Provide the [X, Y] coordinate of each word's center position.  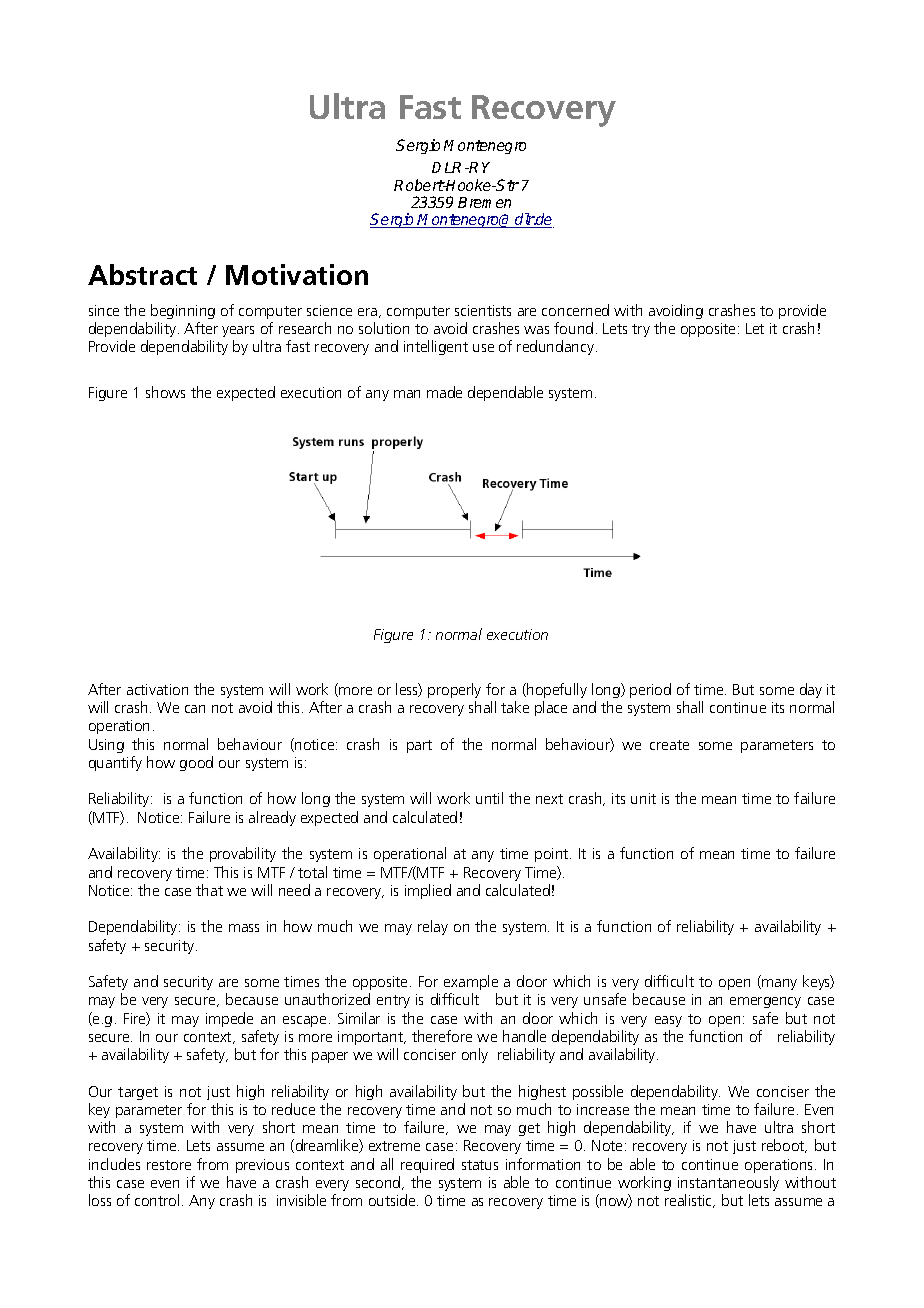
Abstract [142, 274]
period [650, 690]
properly [454, 690]
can [195, 709]
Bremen [484, 202]
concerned [575, 310]
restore [169, 1165]
